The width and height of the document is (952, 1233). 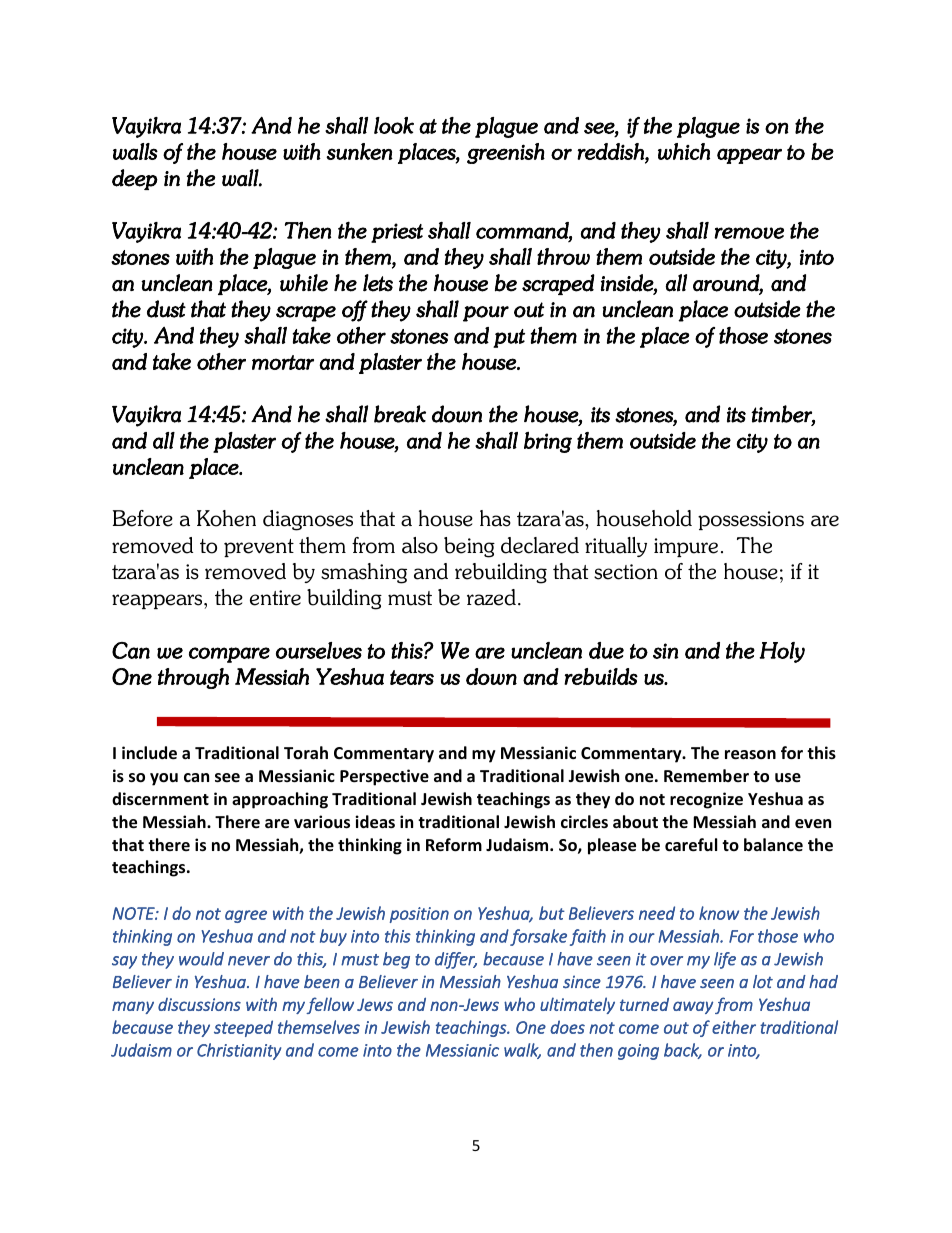 I want to click on impure, so click(x=686, y=547).
